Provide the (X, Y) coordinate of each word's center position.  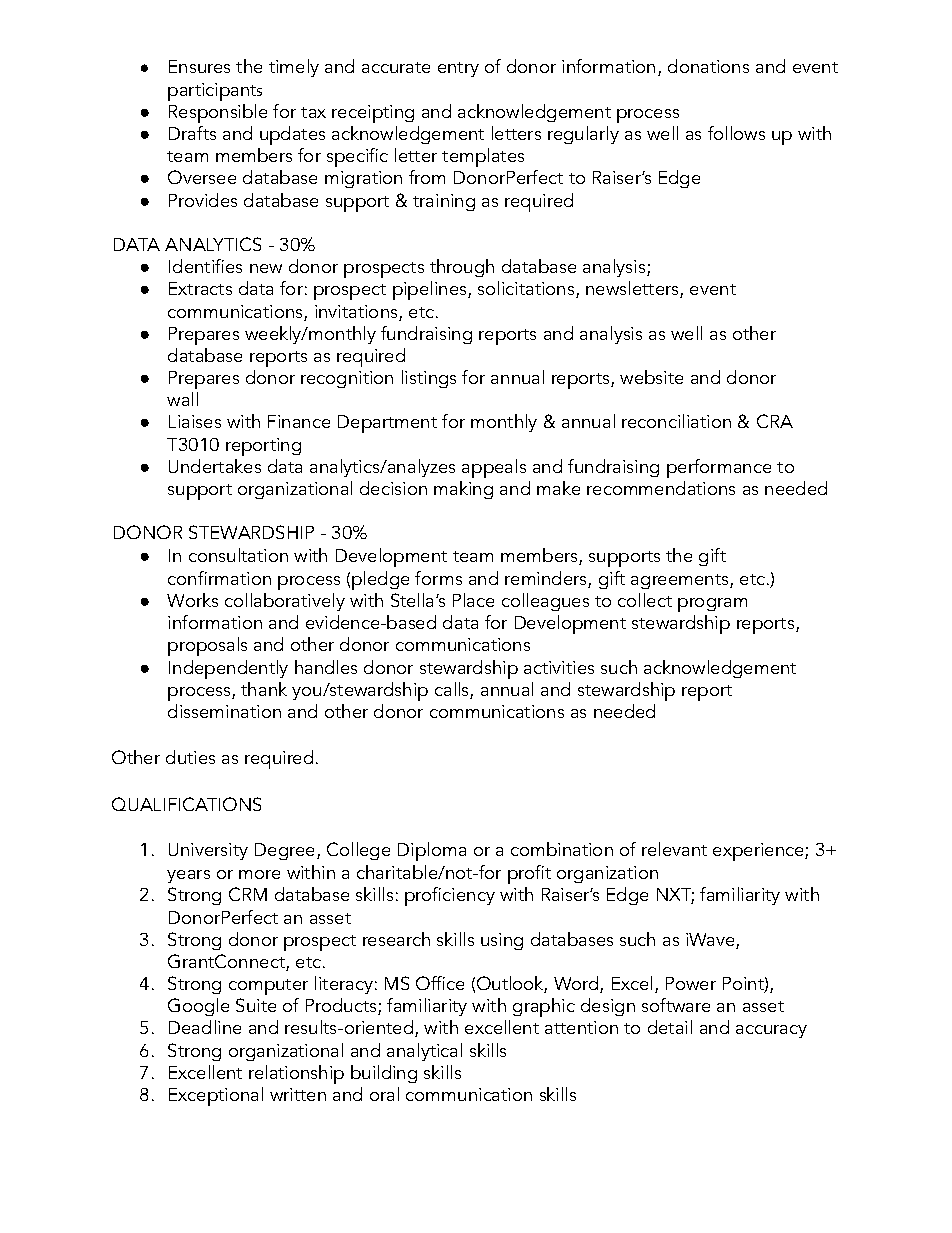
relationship (296, 1074)
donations (708, 66)
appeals (494, 468)
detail (670, 1027)
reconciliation (676, 421)
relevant (674, 849)
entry (458, 69)
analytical (424, 1052)
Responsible (218, 113)
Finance (299, 421)
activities (559, 667)
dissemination (224, 711)
